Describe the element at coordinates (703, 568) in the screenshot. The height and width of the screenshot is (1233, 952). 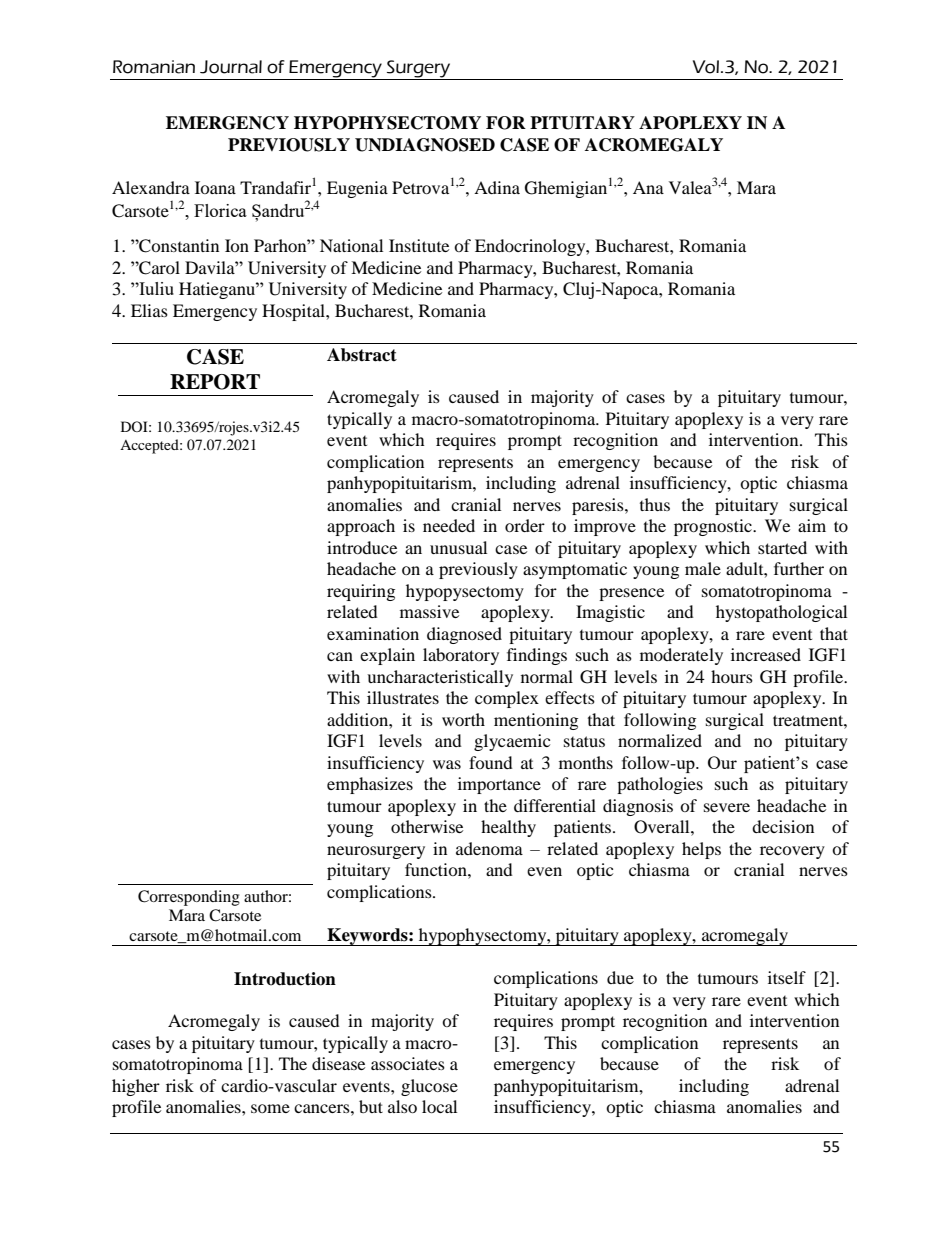
I see `male` at that location.
